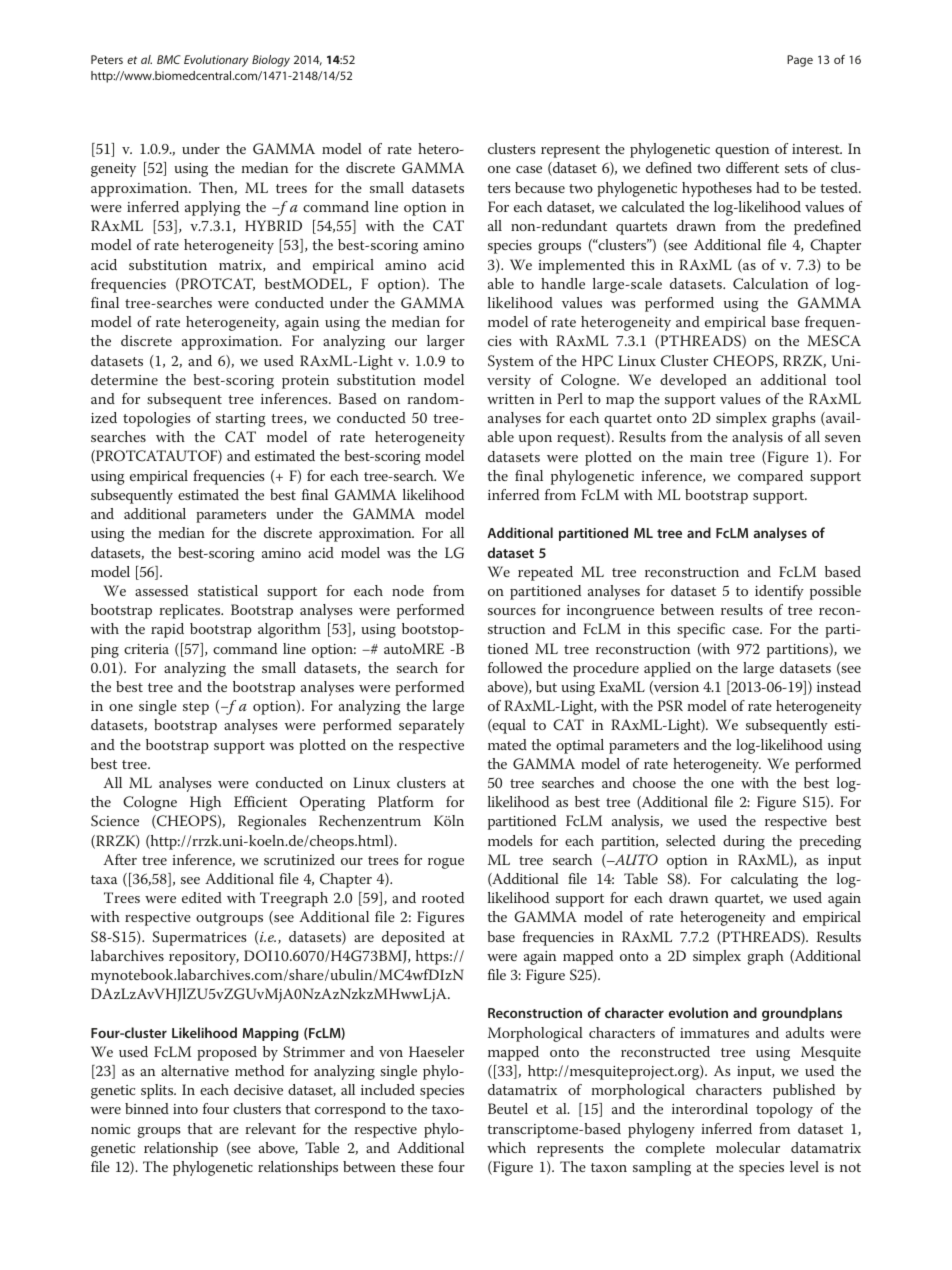 Image resolution: width=952 pixels, height=1270 pixels. Describe the element at coordinates (764, 880) in the screenshot. I see `calculating` at that location.
